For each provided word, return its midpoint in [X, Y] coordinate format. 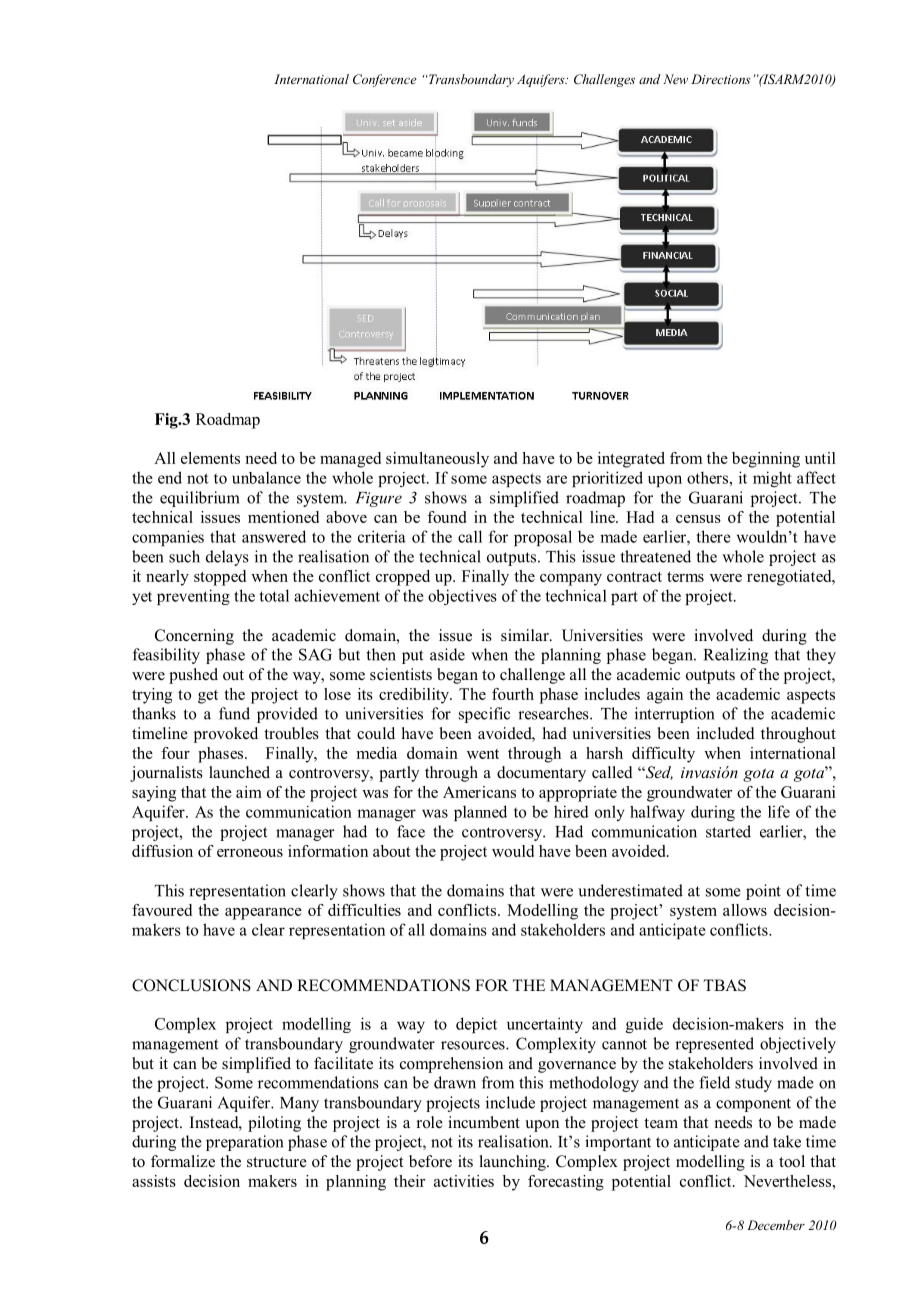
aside [447, 654]
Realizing [736, 656]
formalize [183, 1161]
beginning [766, 460]
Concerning [194, 637]
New [675, 79]
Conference [385, 80]
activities [464, 1181]
